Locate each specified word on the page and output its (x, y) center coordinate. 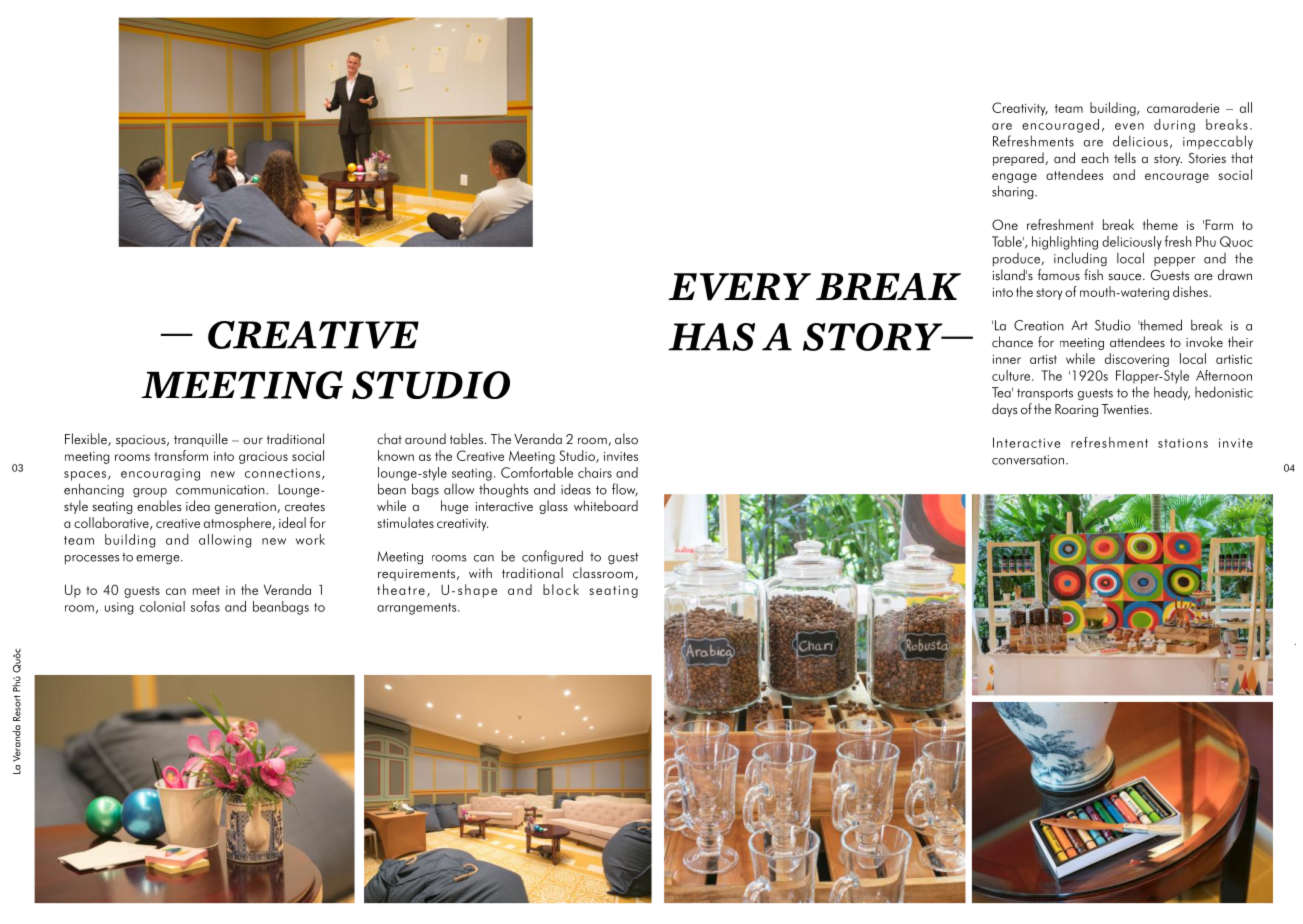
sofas (205, 606)
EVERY (739, 287)
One (1005, 224)
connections (282, 473)
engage (1014, 178)
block (561, 589)
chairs (595, 472)
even (1129, 126)
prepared (1019, 159)
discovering (1137, 360)
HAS (711, 337)
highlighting (1065, 243)
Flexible (87, 439)
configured (552, 557)
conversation (1029, 460)
